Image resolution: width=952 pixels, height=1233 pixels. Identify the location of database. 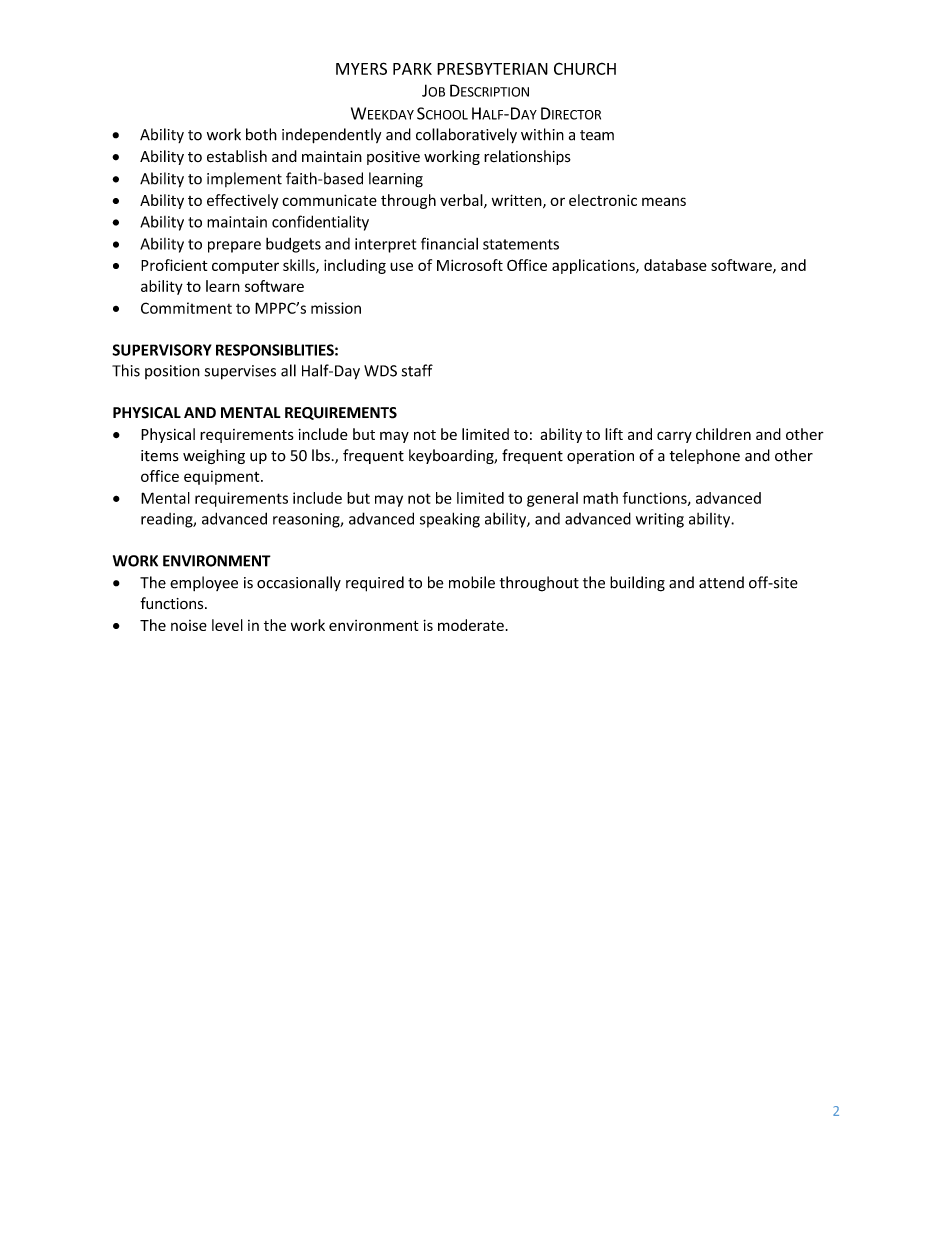
(675, 265).
